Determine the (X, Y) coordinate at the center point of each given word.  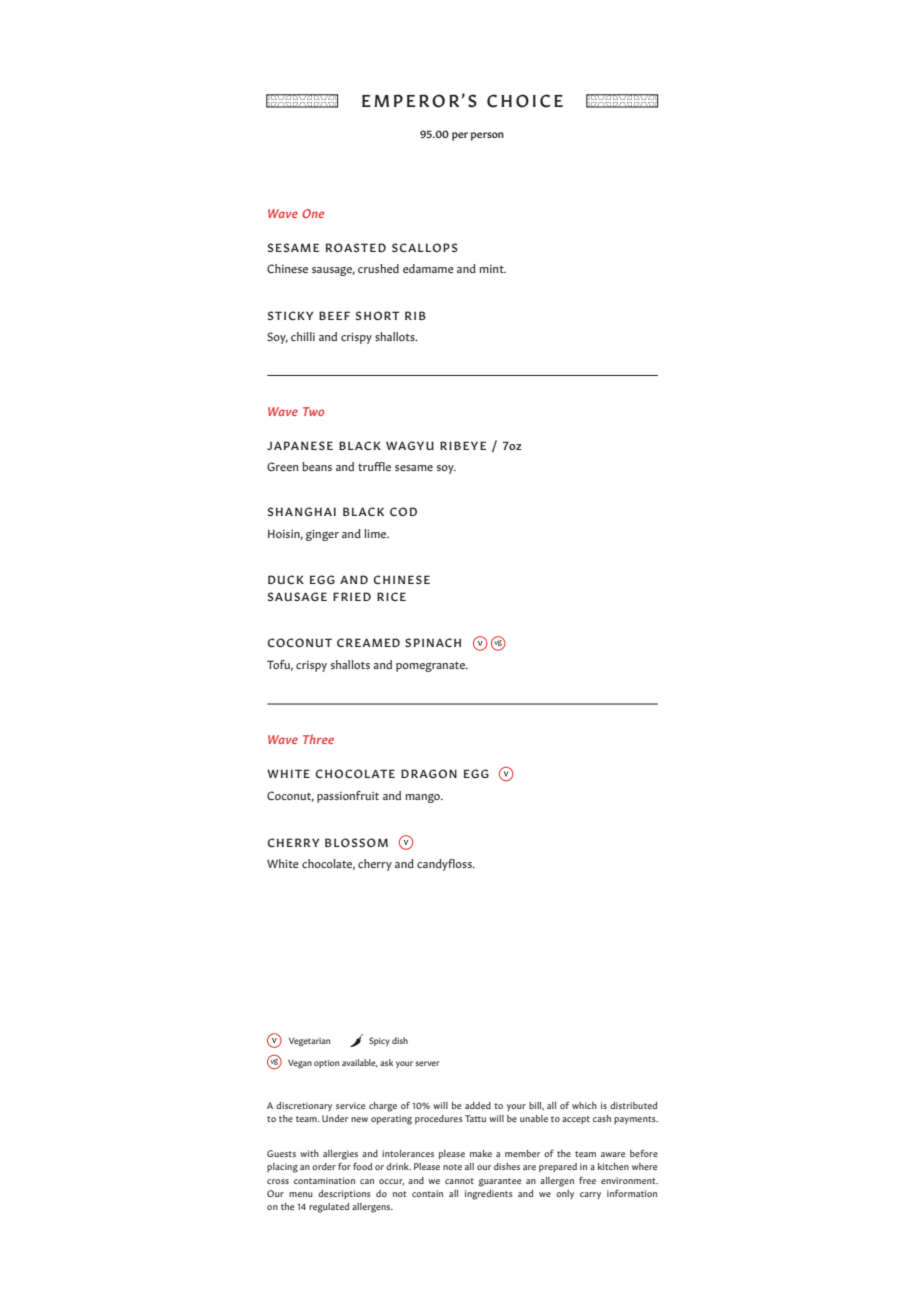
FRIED (352, 596)
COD (403, 511)
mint (492, 269)
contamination (324, 1180)
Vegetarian (309, 1042)
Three (318, 739)
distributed (633, 1105)
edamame (428, 268)
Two (313, 411)
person (487, 136)
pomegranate (432, 666)
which (584, 1105)
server (427, 1063)
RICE (391, 596)
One (313, 213)
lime (376, 533)
